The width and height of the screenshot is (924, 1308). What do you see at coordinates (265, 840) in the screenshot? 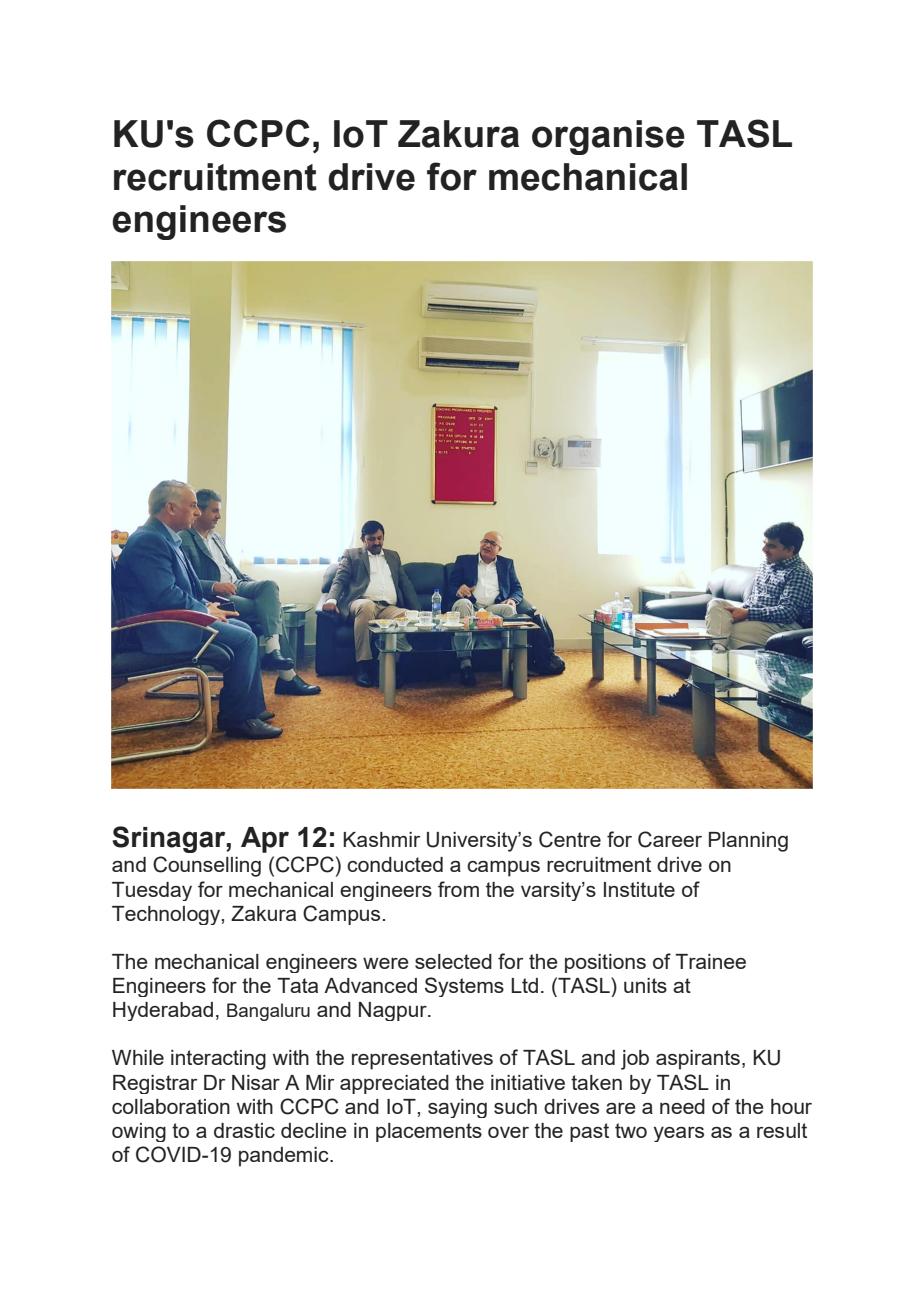
I see `Apr` at bounding box center [265, 840].
